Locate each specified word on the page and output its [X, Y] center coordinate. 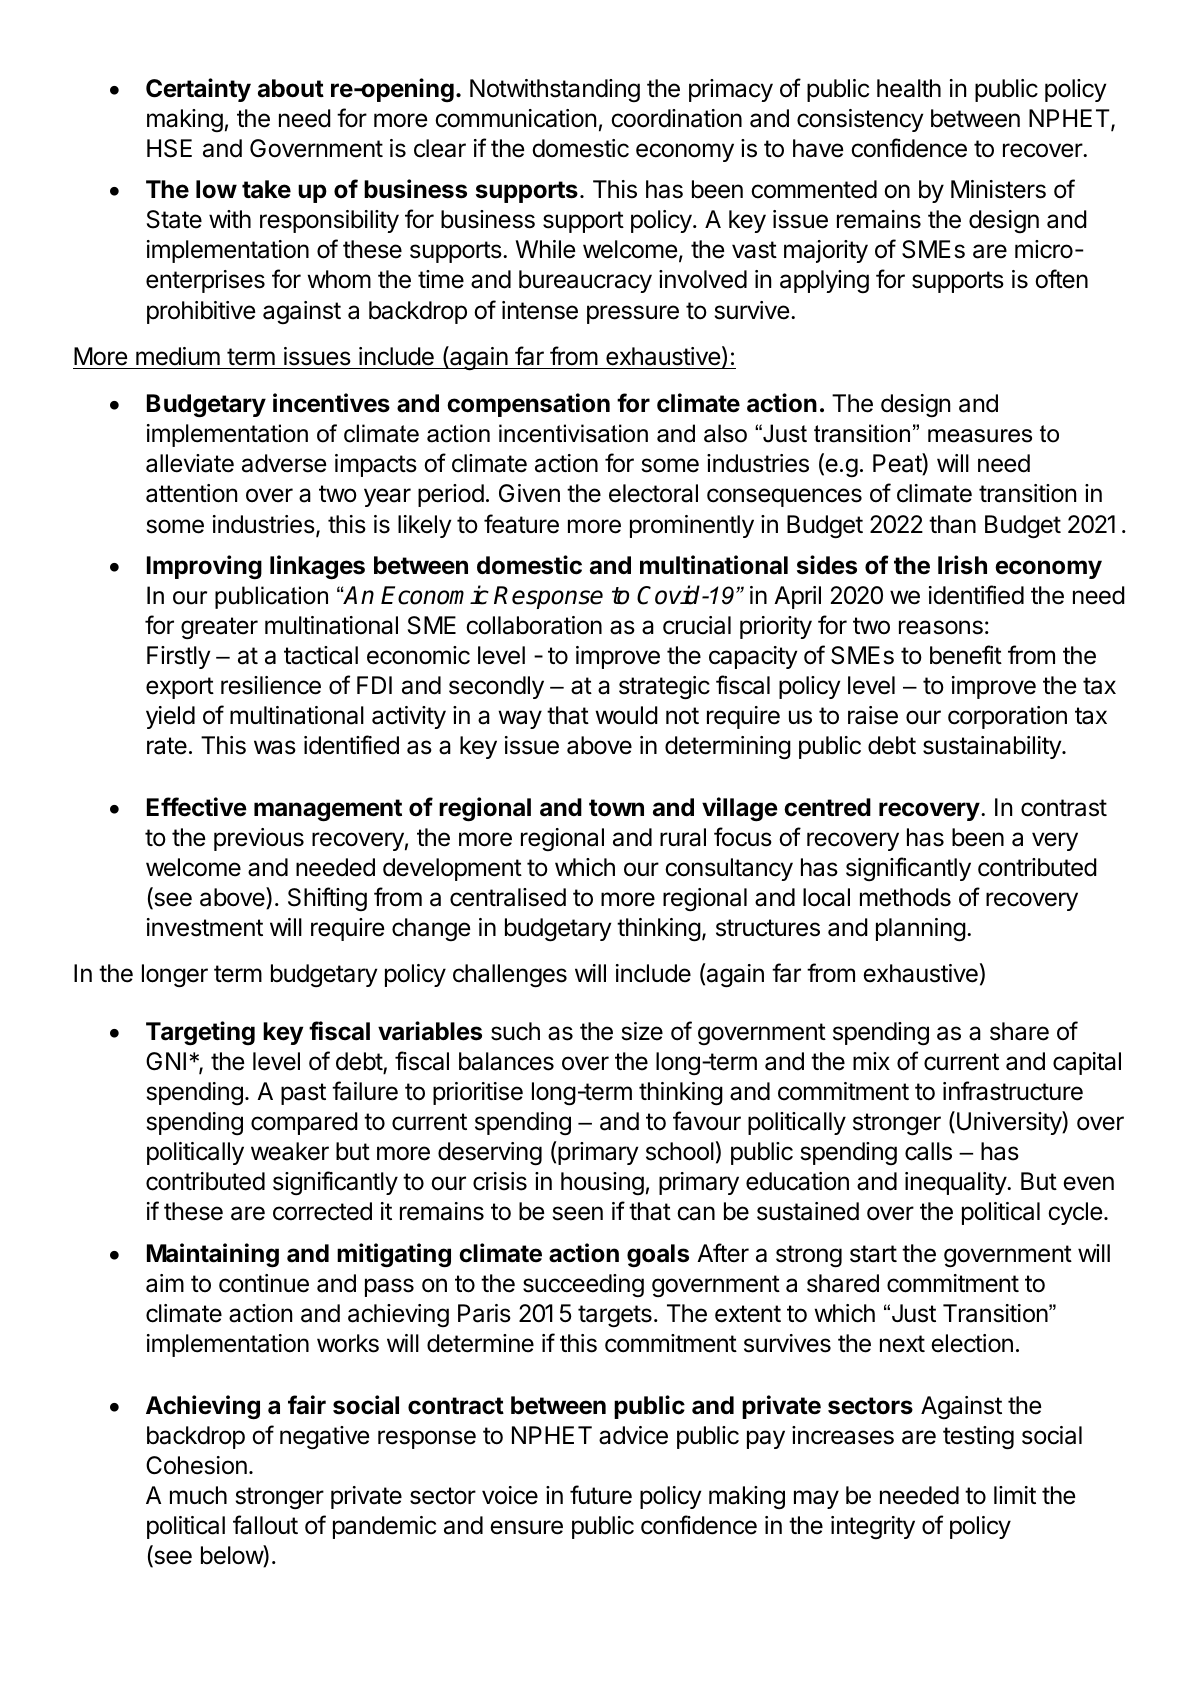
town [616, 808]
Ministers [998, 189]
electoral [653, 493]
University [1010, 1123]
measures [980, 436]
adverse [284, 463]
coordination [676, 118]
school [680, 1151]
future [601, 1495]
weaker [290, 1151]
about [291, 88]
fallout [265, 1525]
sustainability [993, 747]
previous [259, 839]
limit [1015, 1495]
